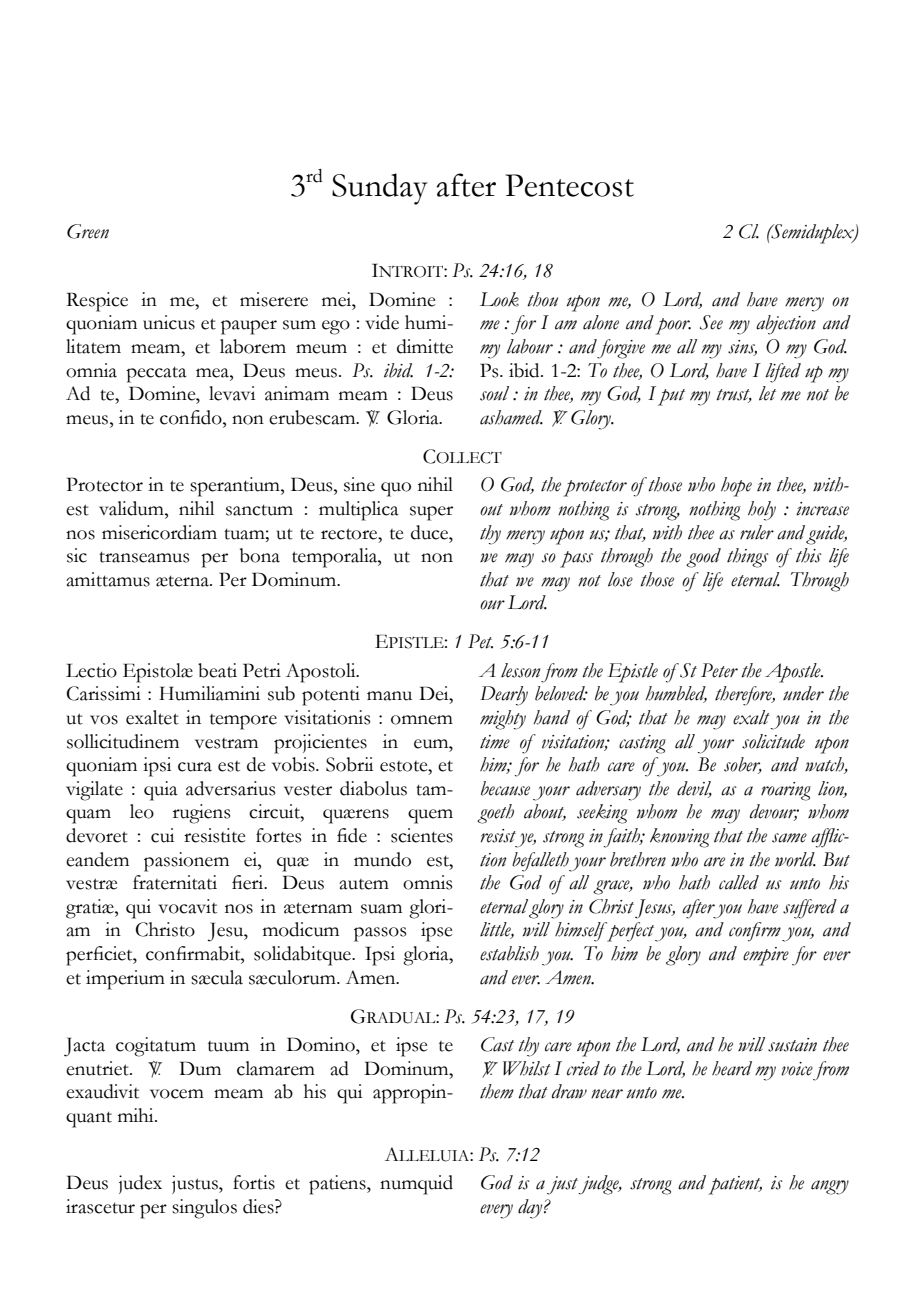  Describe the element at coordinates (504, 696) in the screenshot. I see `Dearly` at that location.
